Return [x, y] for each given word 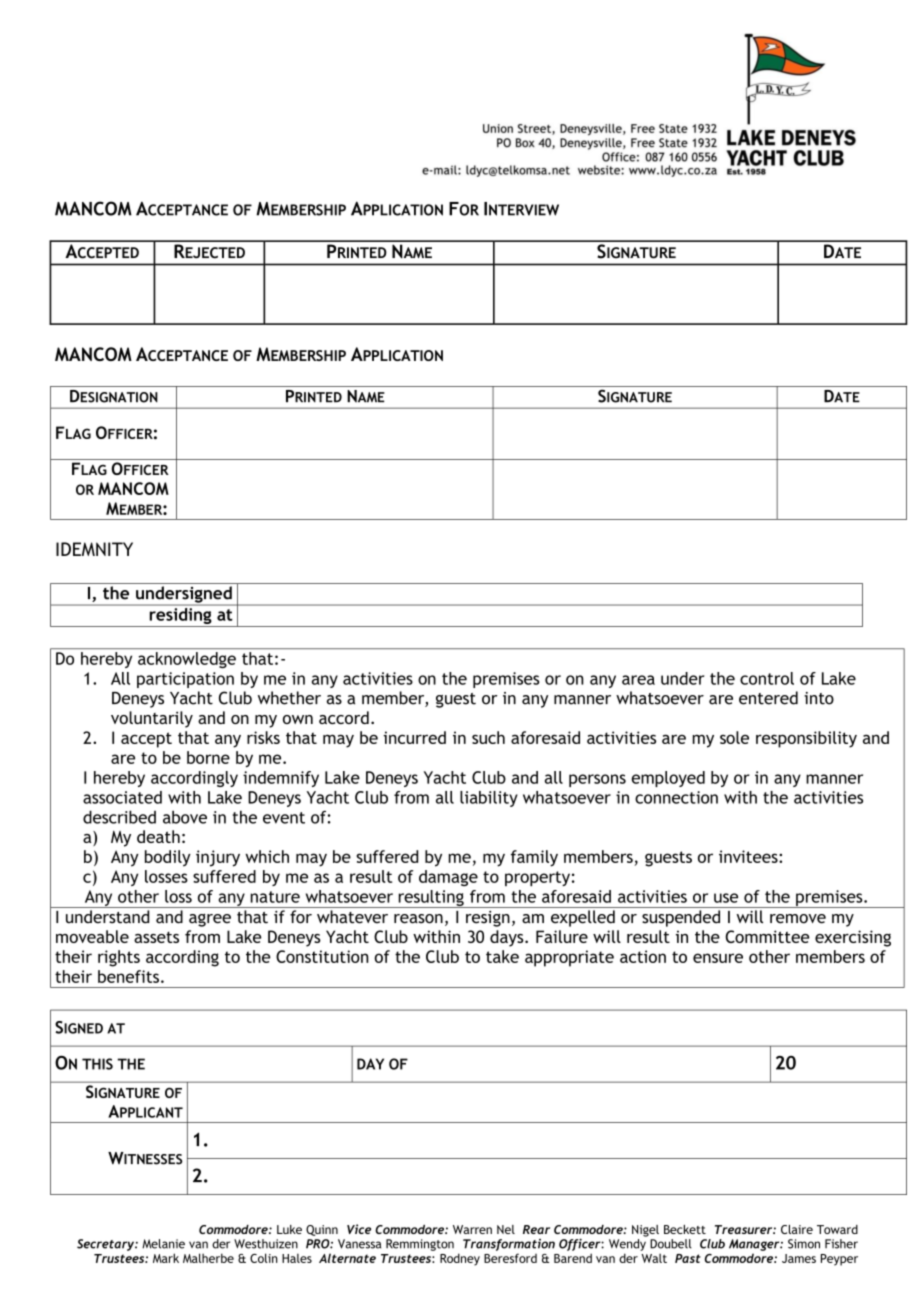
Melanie [163, 1244]
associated [122, 797]
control [767, 678]
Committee [767, 936]
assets [156, 937]
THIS [97, 1064]
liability [489, 799]
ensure [718, 958]
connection [676, 797]
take [502, 956]
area [638, 680]
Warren [472, 1229]
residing [180, 616]
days [508, 938]
